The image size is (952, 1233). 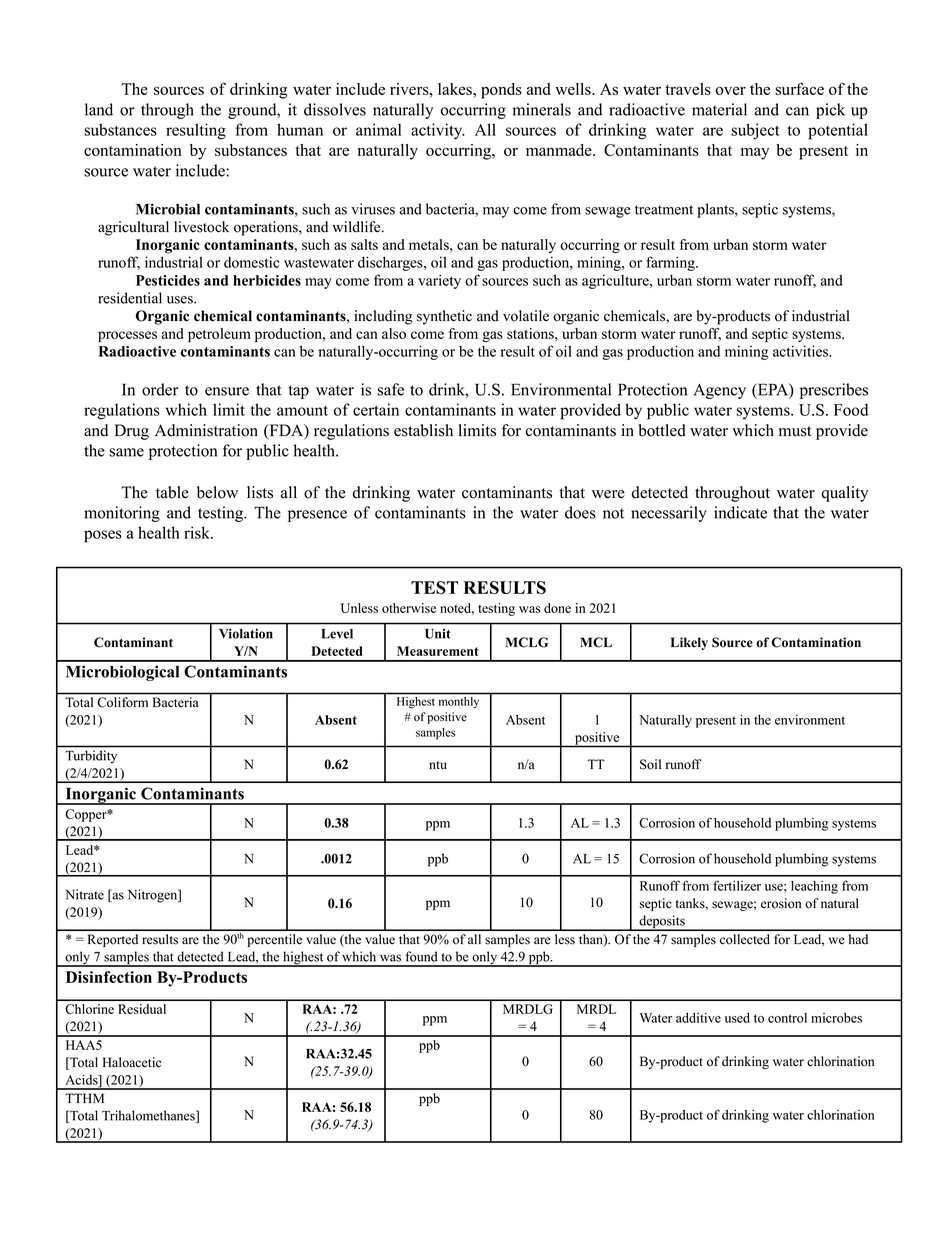 I want to click on land, so click(x=99, y=109).
